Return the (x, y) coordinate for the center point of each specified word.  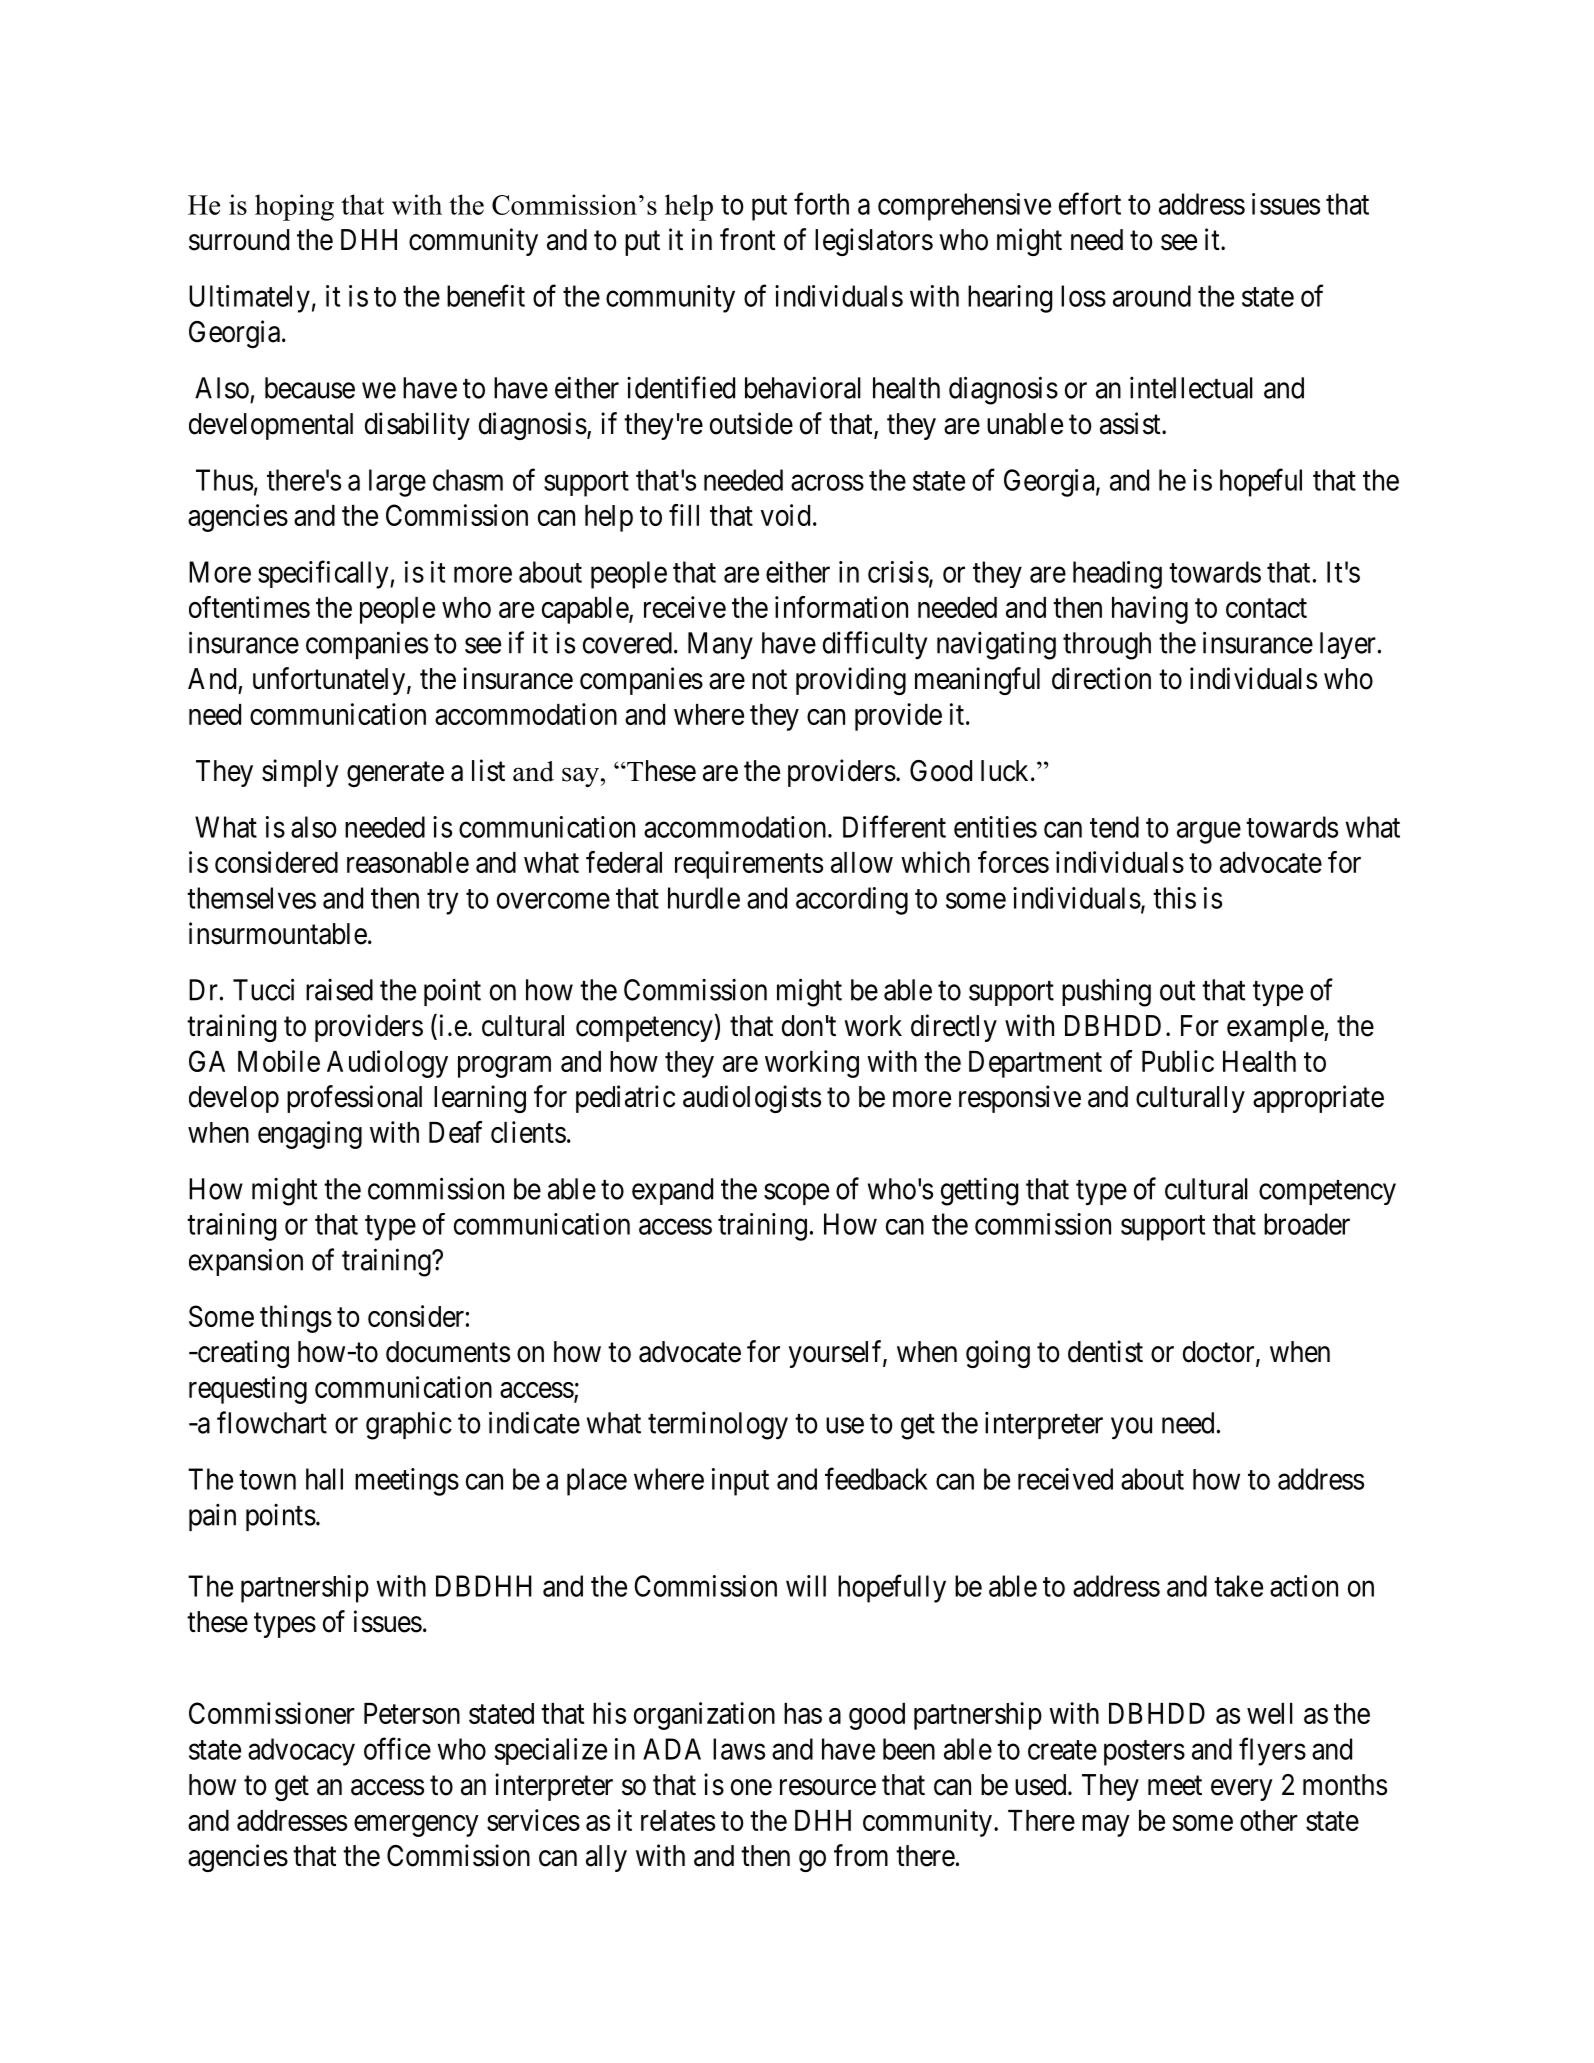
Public (1178, 1061)
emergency (416, 1826)
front (748, 239)
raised (339, 990)
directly (954, 1028)
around (1152, 296)
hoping (294, 207)
